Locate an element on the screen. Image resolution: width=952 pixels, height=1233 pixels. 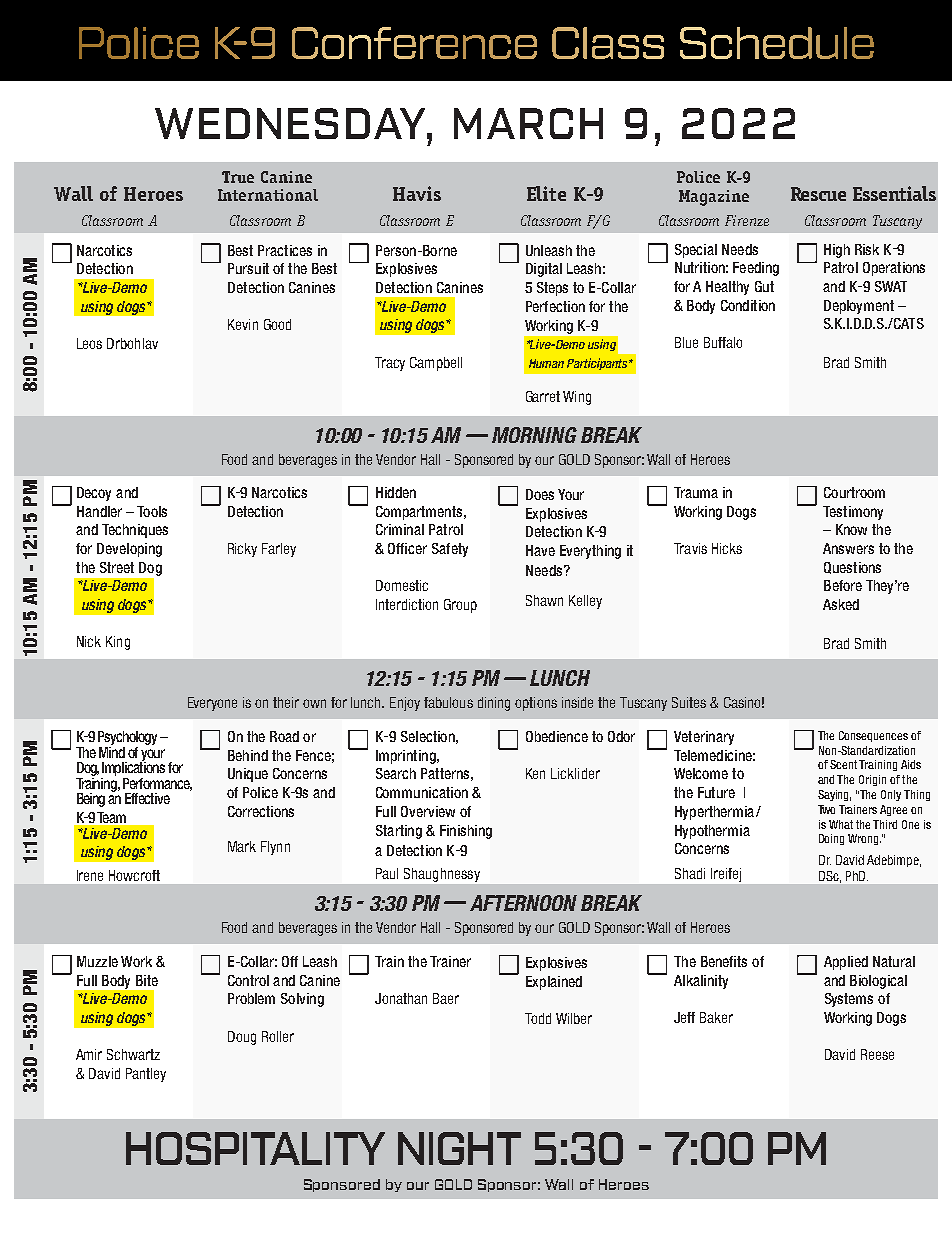
HOSPITALITY is located at coordinates (255, 1148).
